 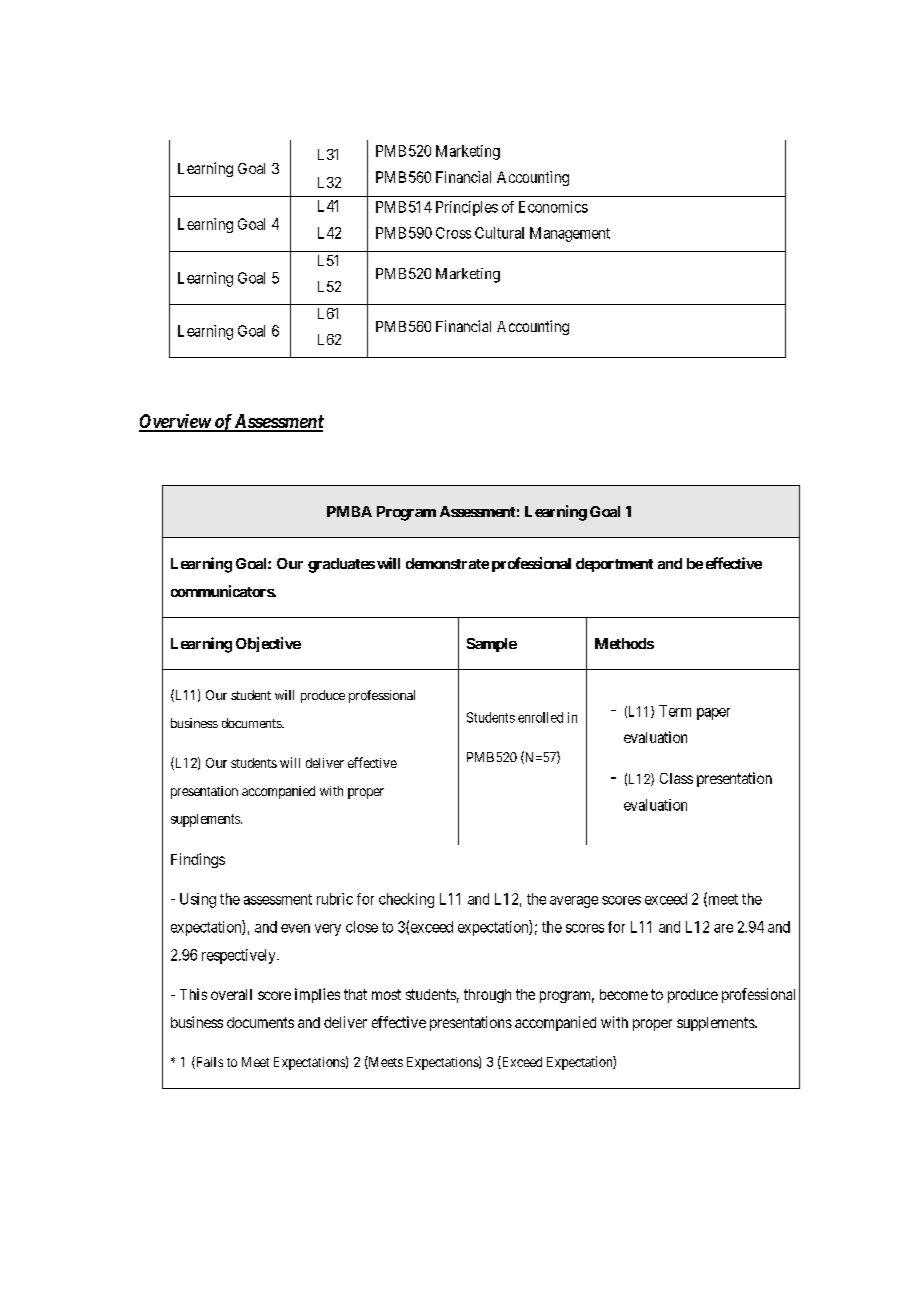 What do you see at coordinates (240, 956) in the screenshot?
I see `respectively` at bounding box center [240, 956].
